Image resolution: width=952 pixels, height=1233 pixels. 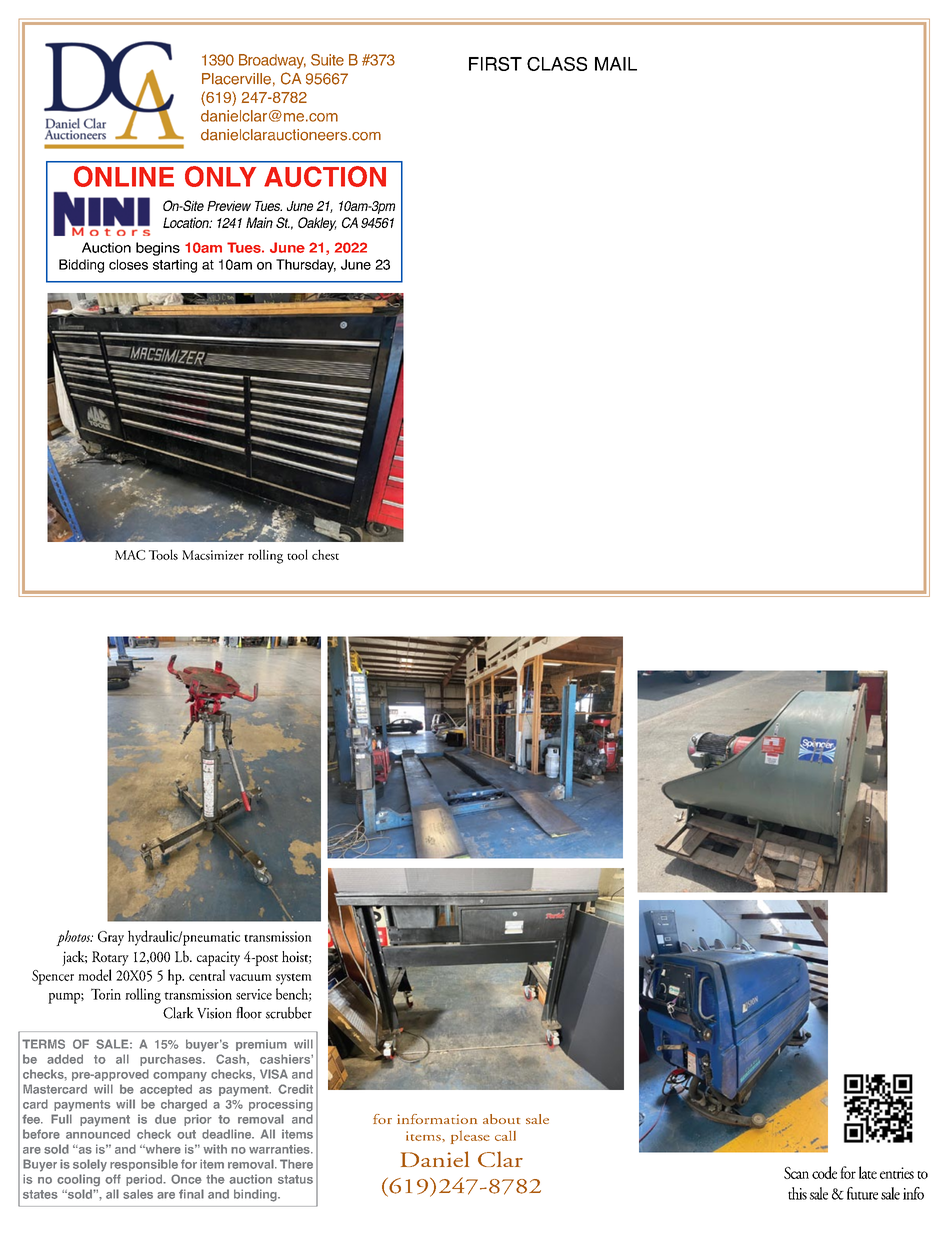 What do you see at coordinates (470, 1137) in the page?
I see `please` at bounding box center [470, 1137].
